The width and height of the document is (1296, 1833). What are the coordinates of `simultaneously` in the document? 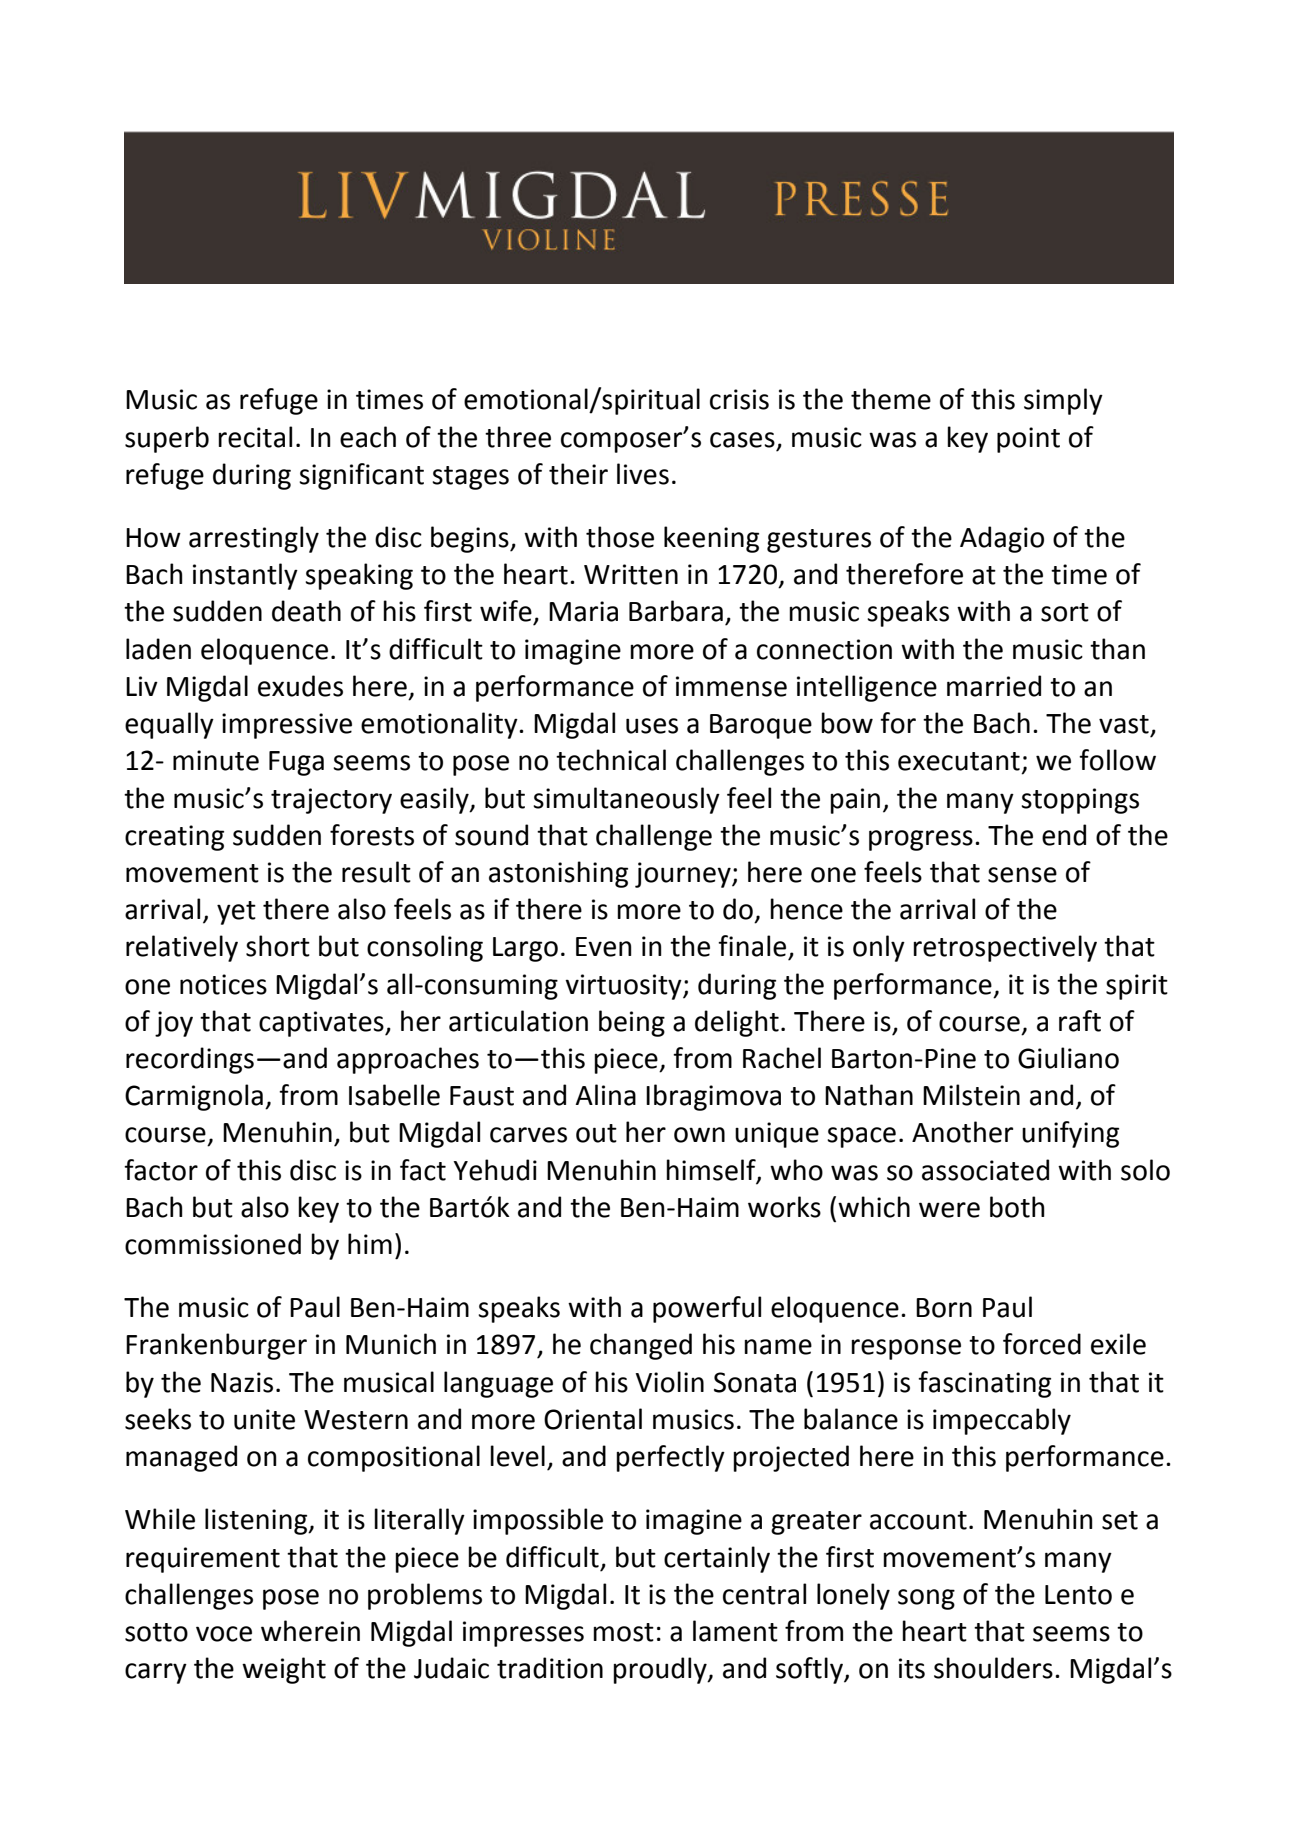 It's located at (626, 800).
